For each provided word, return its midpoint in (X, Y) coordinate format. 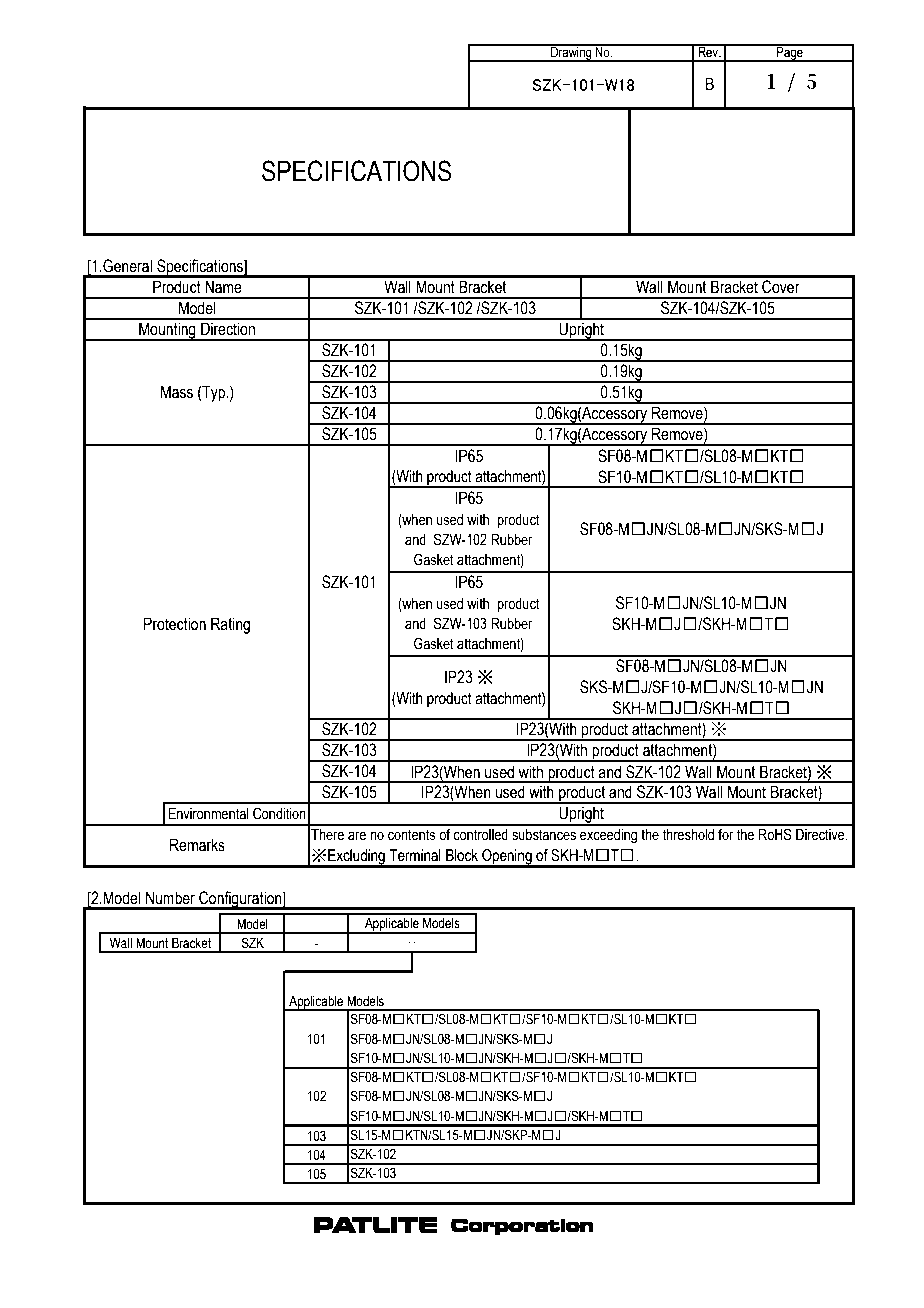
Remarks (197, 845)
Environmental (209, 814)
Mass (177, 392)
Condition (279, 813)
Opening (507, 858)
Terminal (415, 855)
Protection (175, 624)
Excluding (356, 858)
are (357, 836)
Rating (230, 625)
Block (462, 855)
